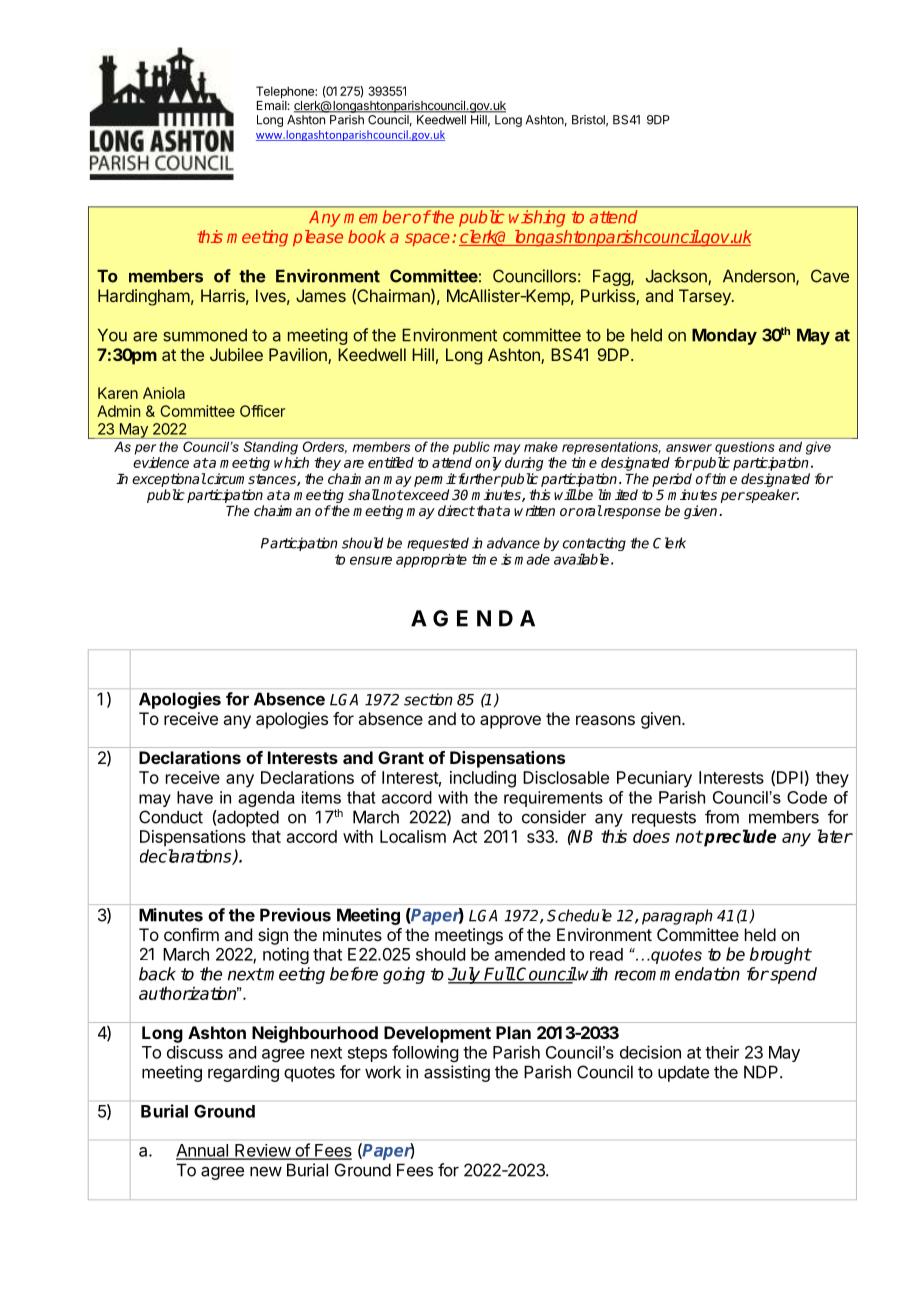 The image size is (924, 1309). Describe the element at coordinates (427, 240) in the screenshot. I see `space` at that location.
